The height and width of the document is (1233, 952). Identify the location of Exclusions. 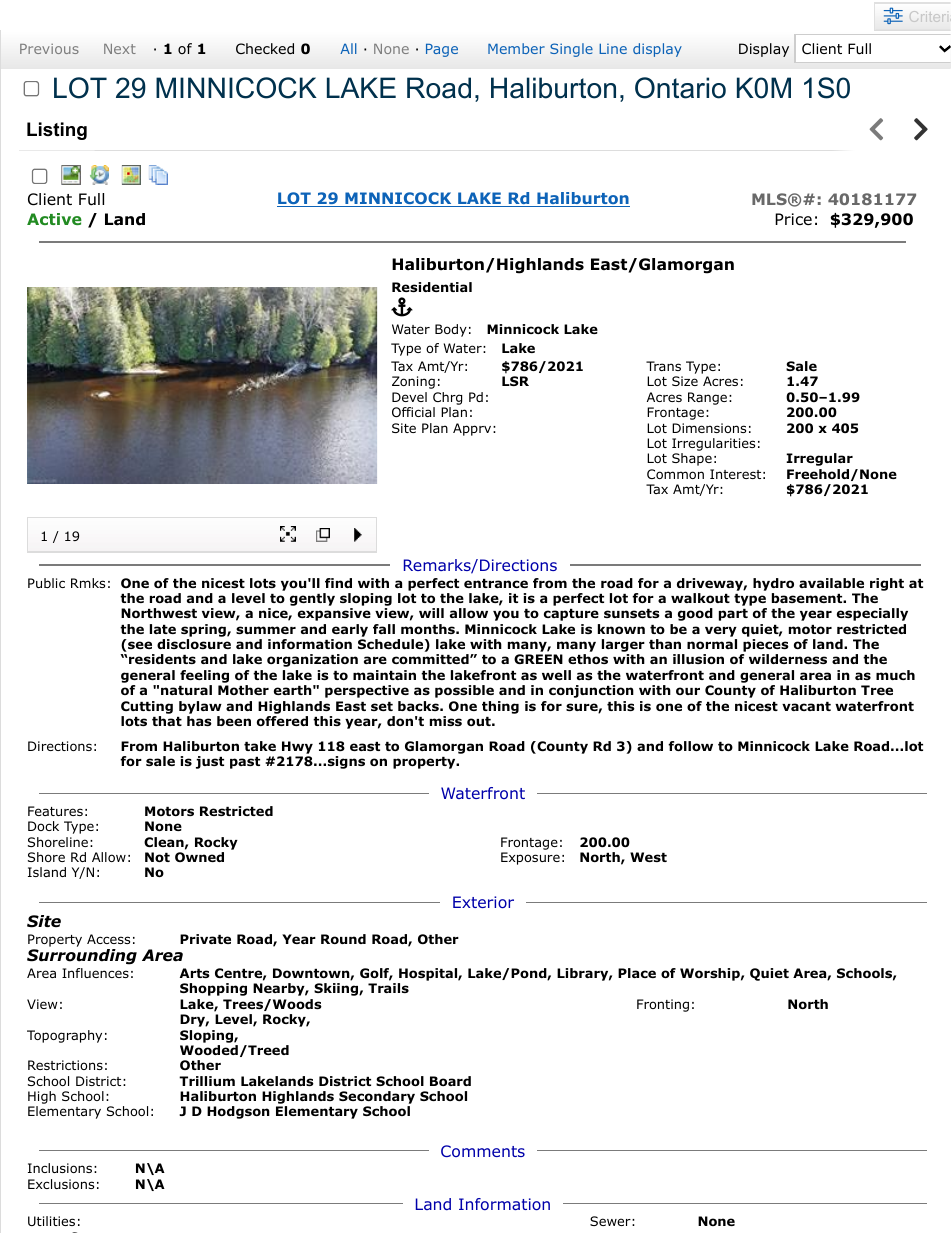
(61, 1184).
